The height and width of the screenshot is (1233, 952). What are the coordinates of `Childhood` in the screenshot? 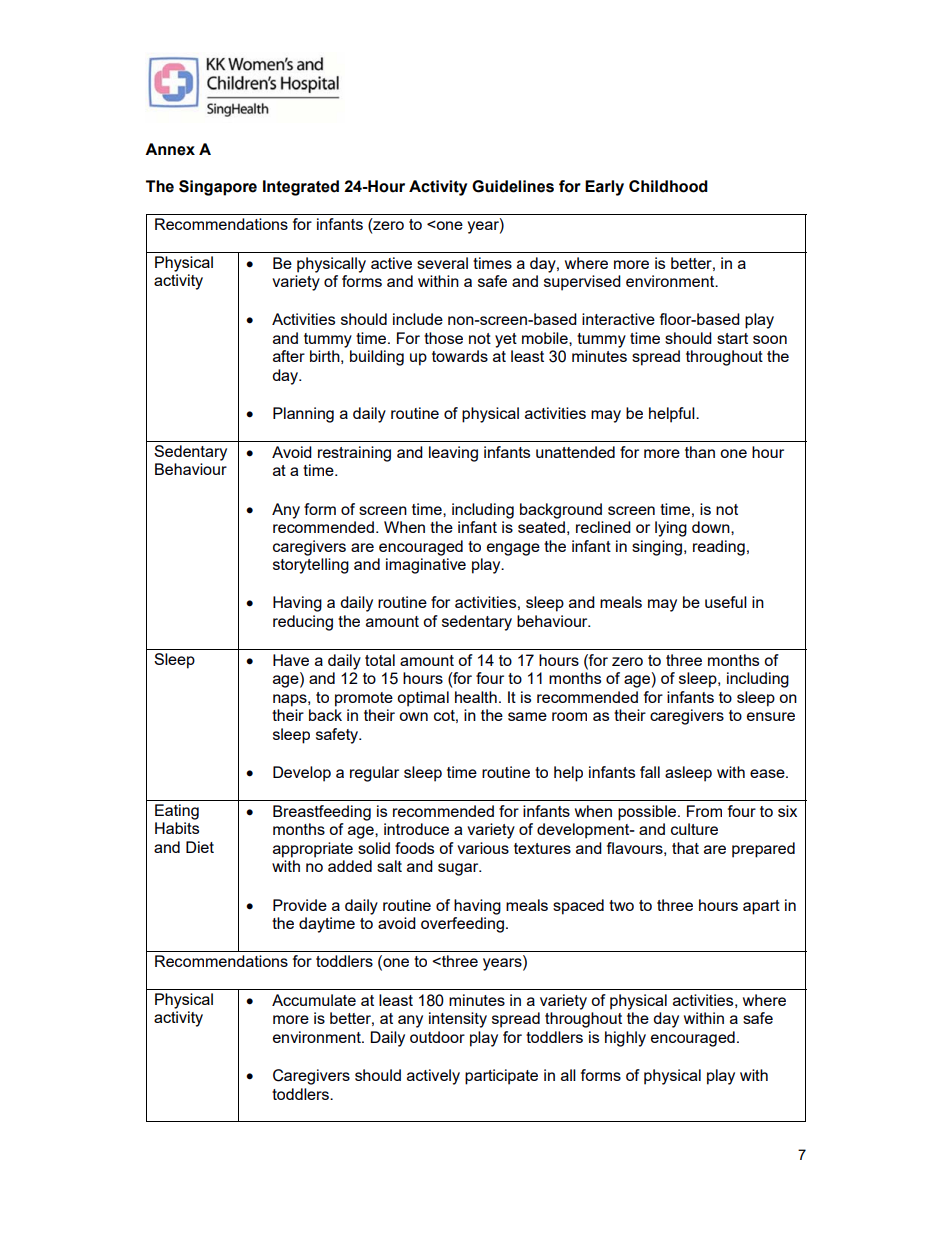 It's located at (668, 186).
